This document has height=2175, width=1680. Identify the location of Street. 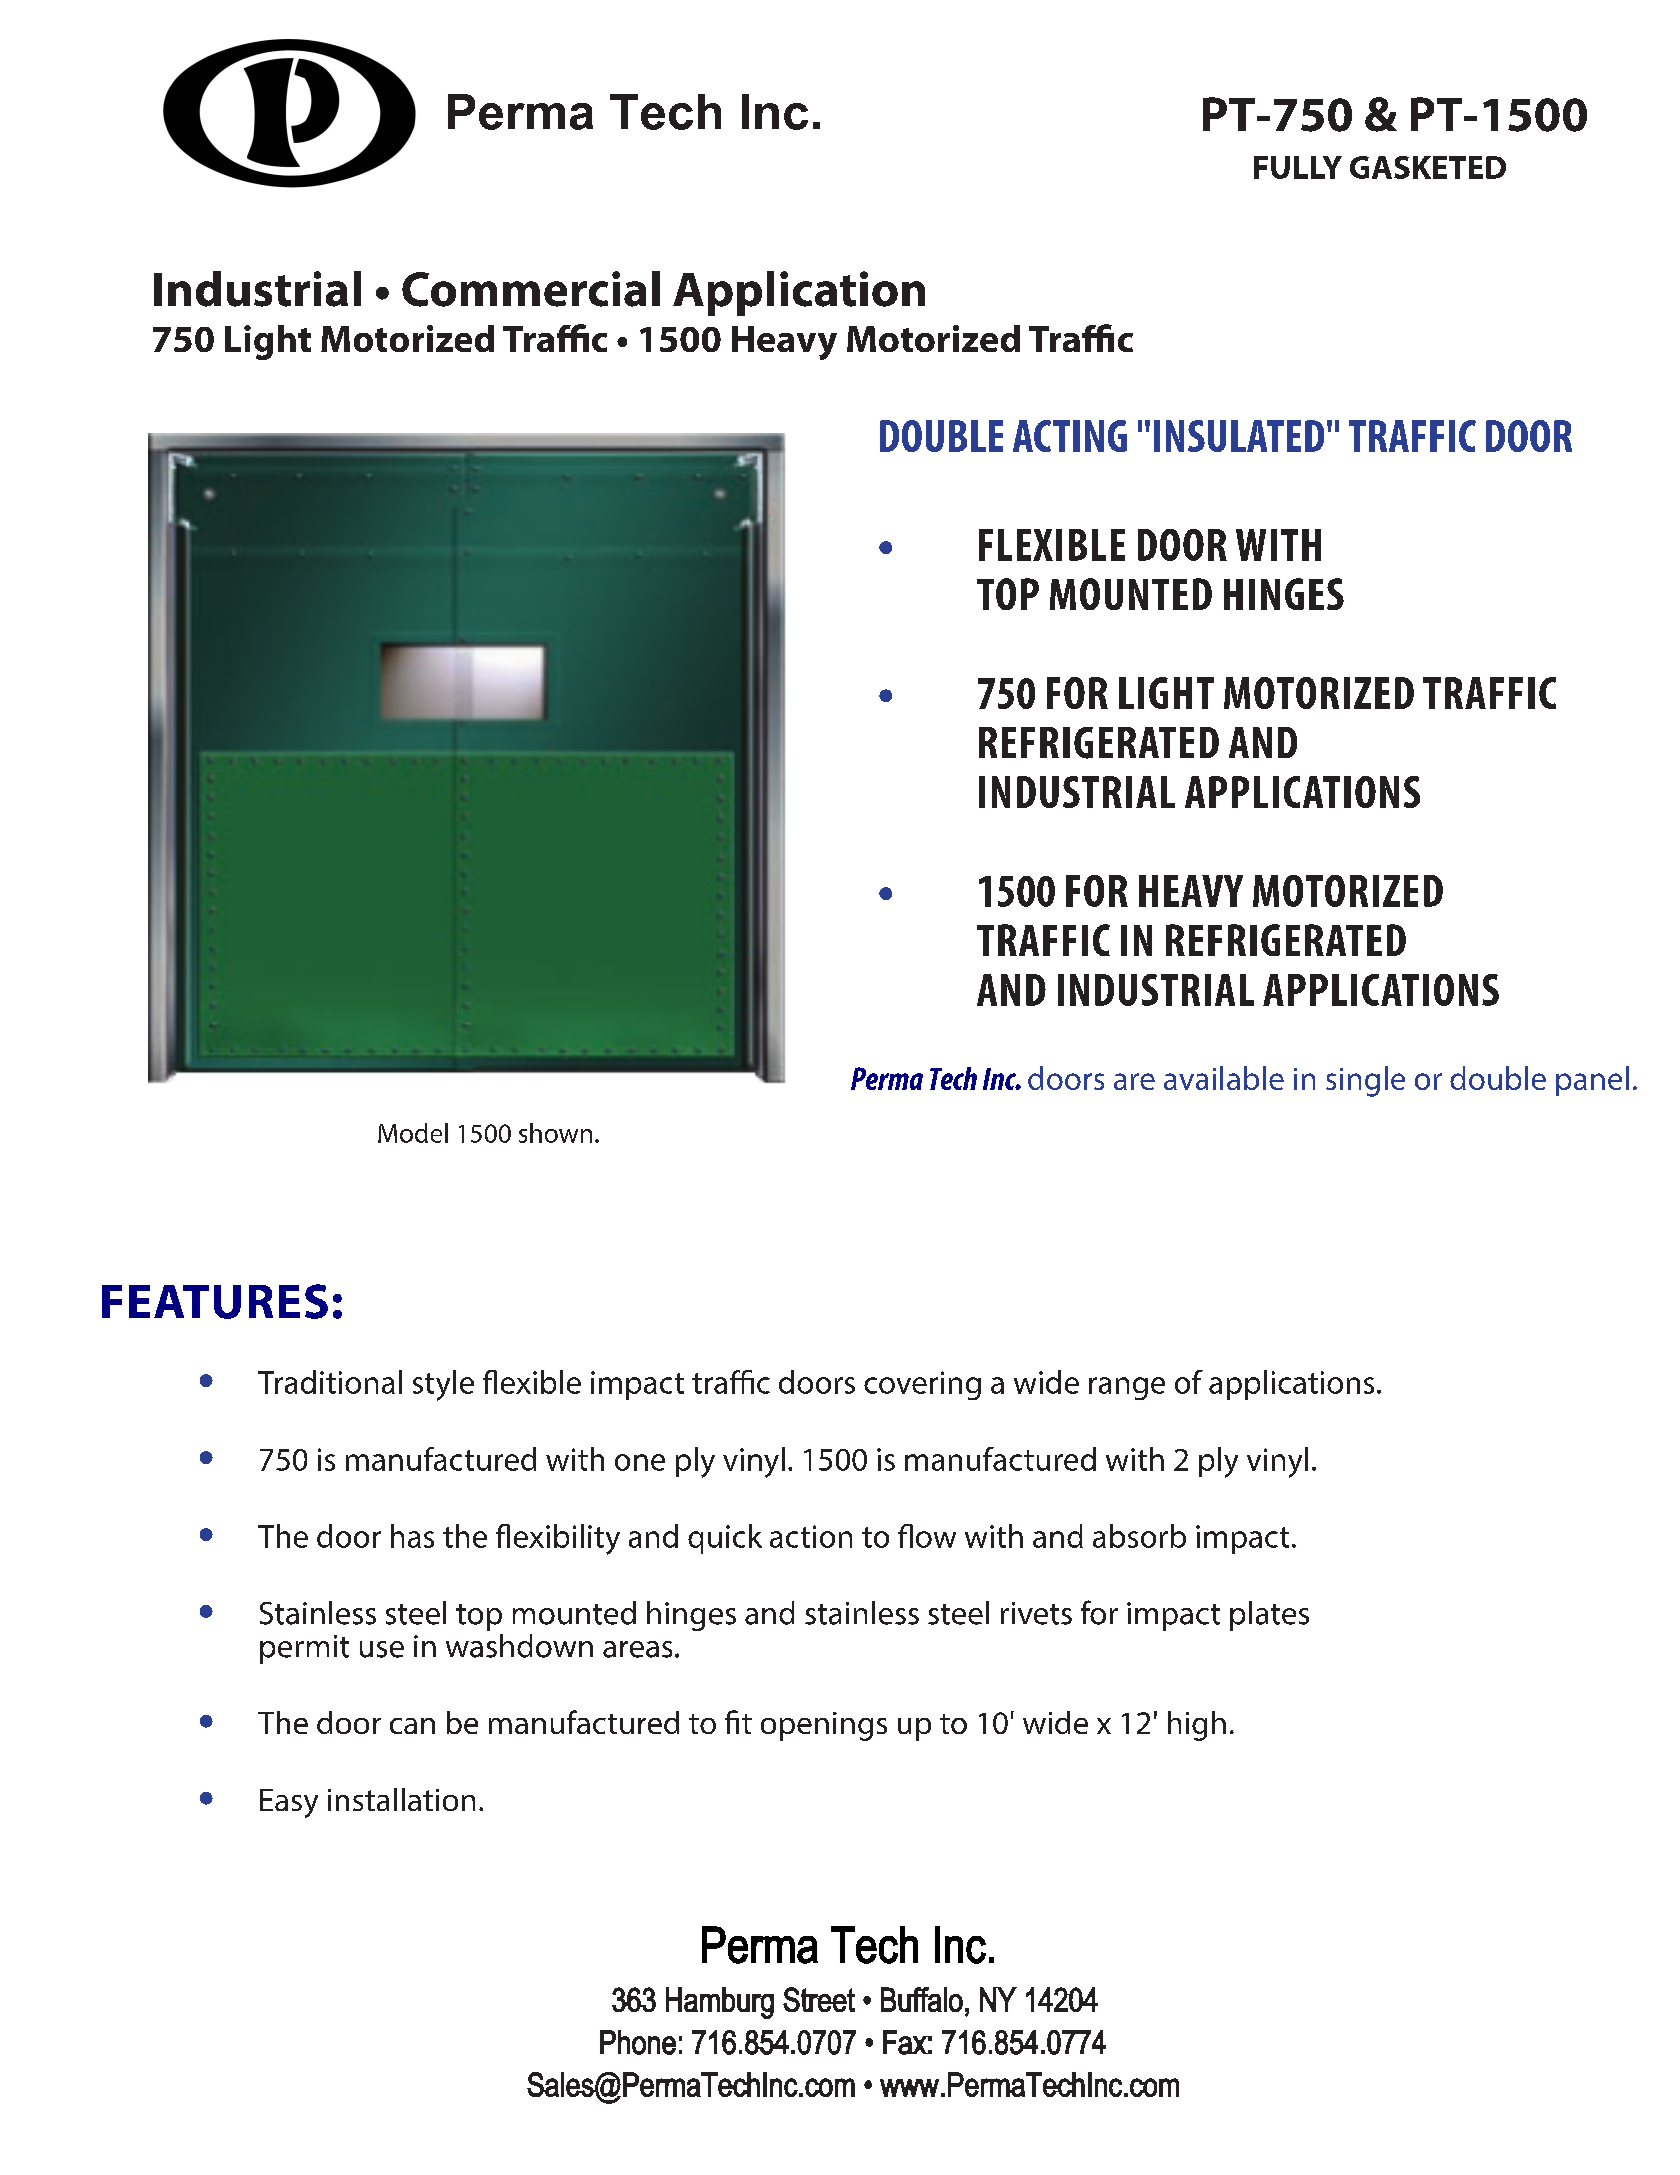
(819, 1999).
